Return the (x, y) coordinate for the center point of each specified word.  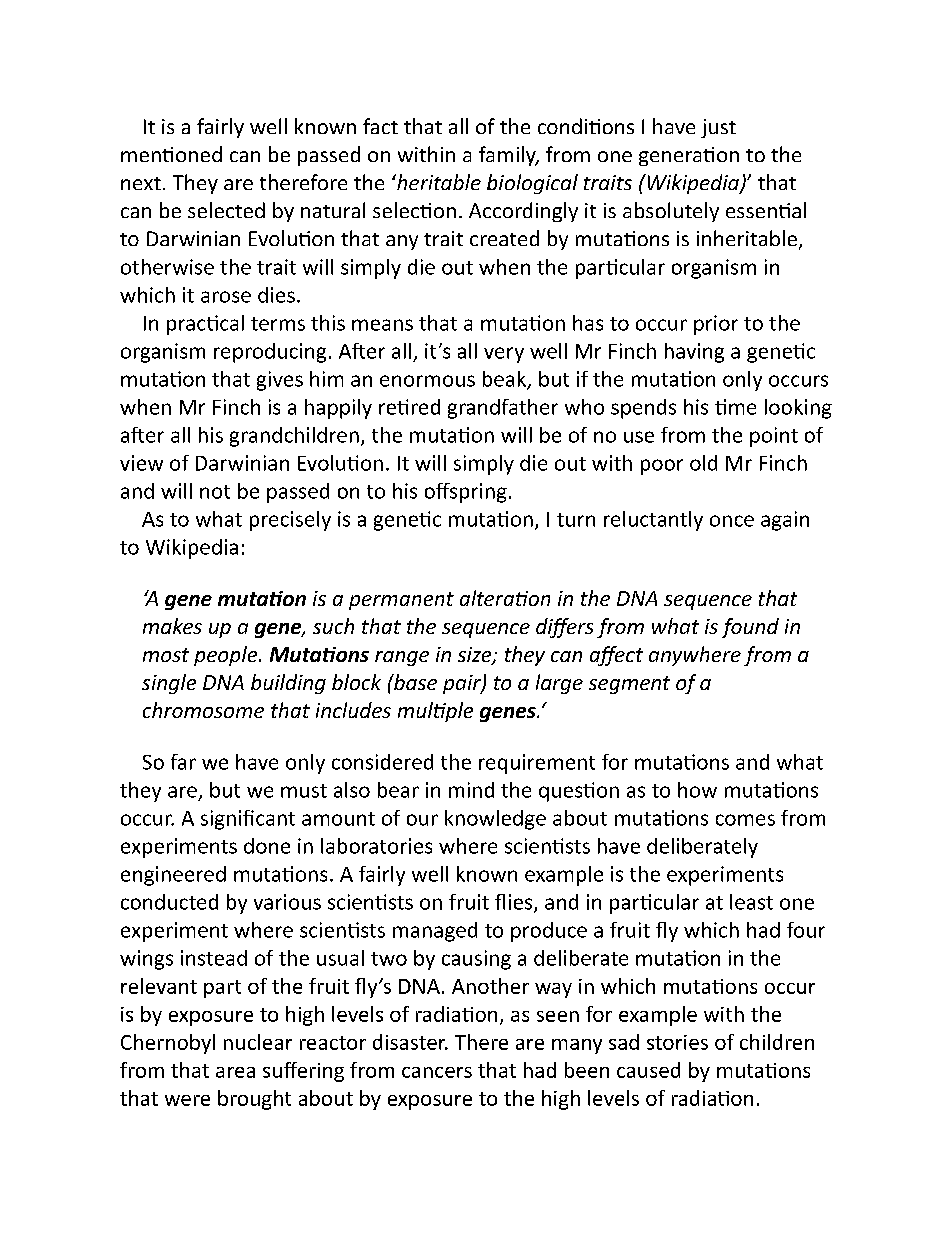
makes (172, 626)
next (141, 183)
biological (532, 184)
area (235, 1072)
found (750, 628)
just (718, 128)
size (476, 656)
